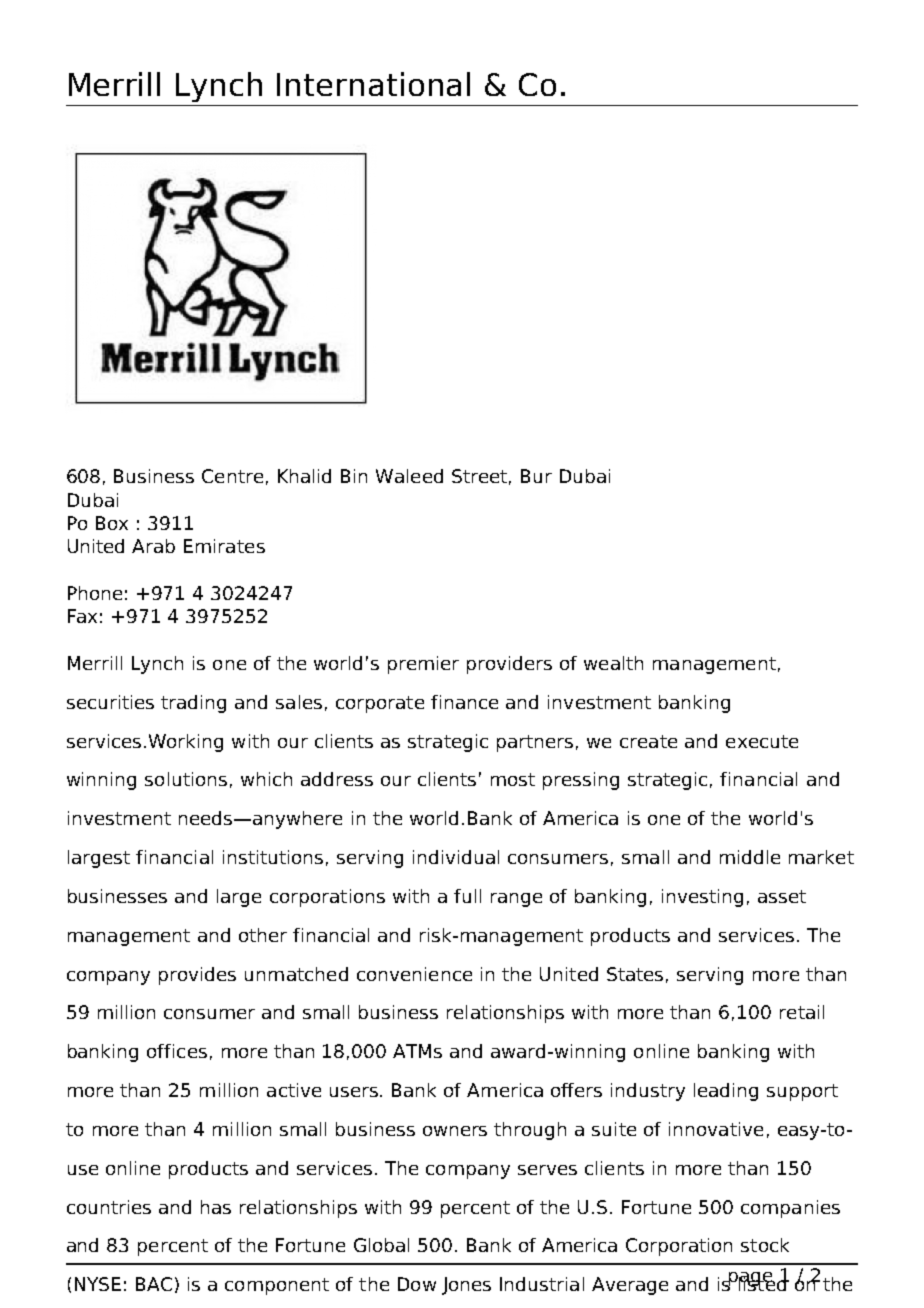  Describe the element at coordinates (536, 476) in the document. I see `Bur` at that location.
